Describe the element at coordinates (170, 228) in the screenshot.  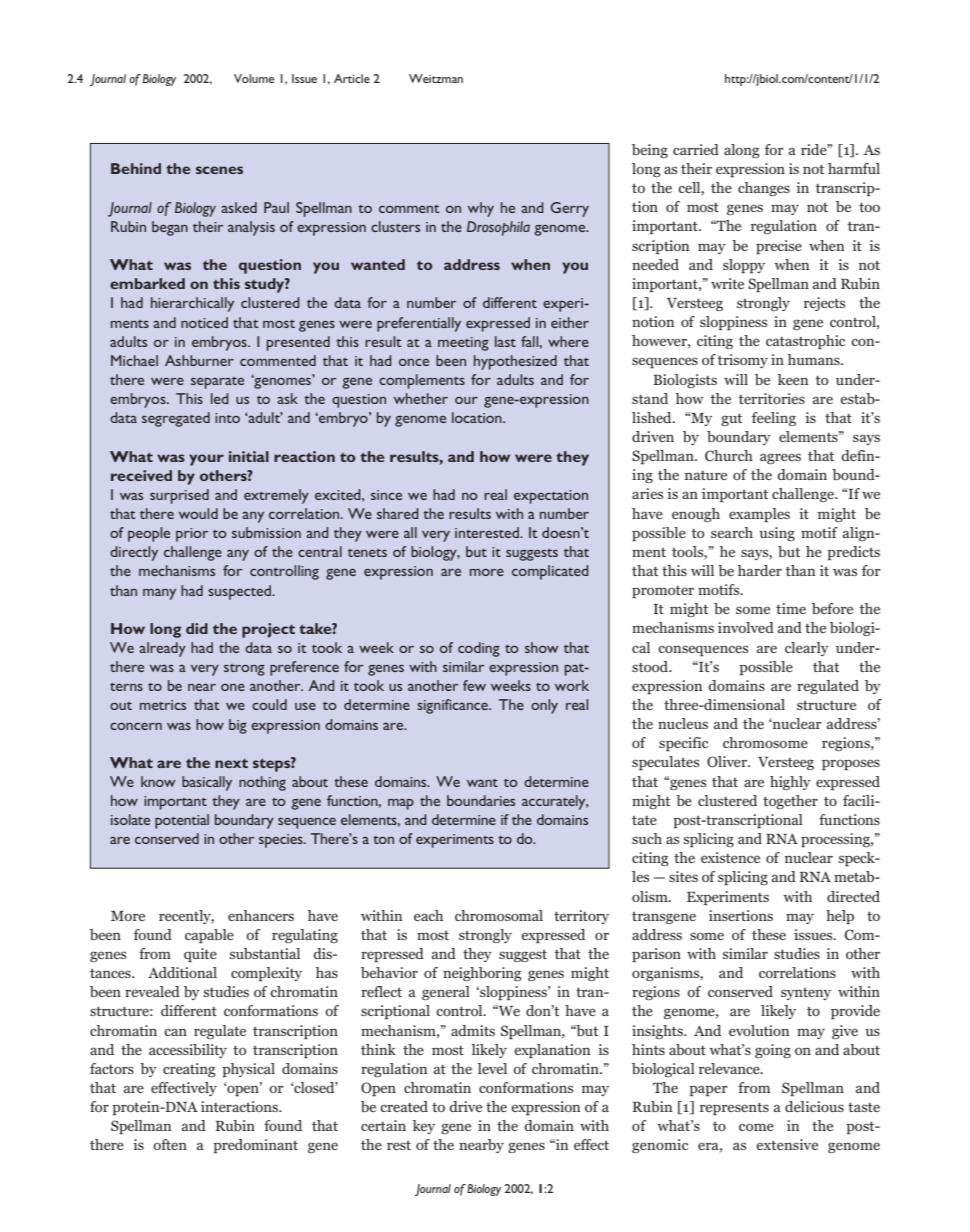
I see `began` at that location.
